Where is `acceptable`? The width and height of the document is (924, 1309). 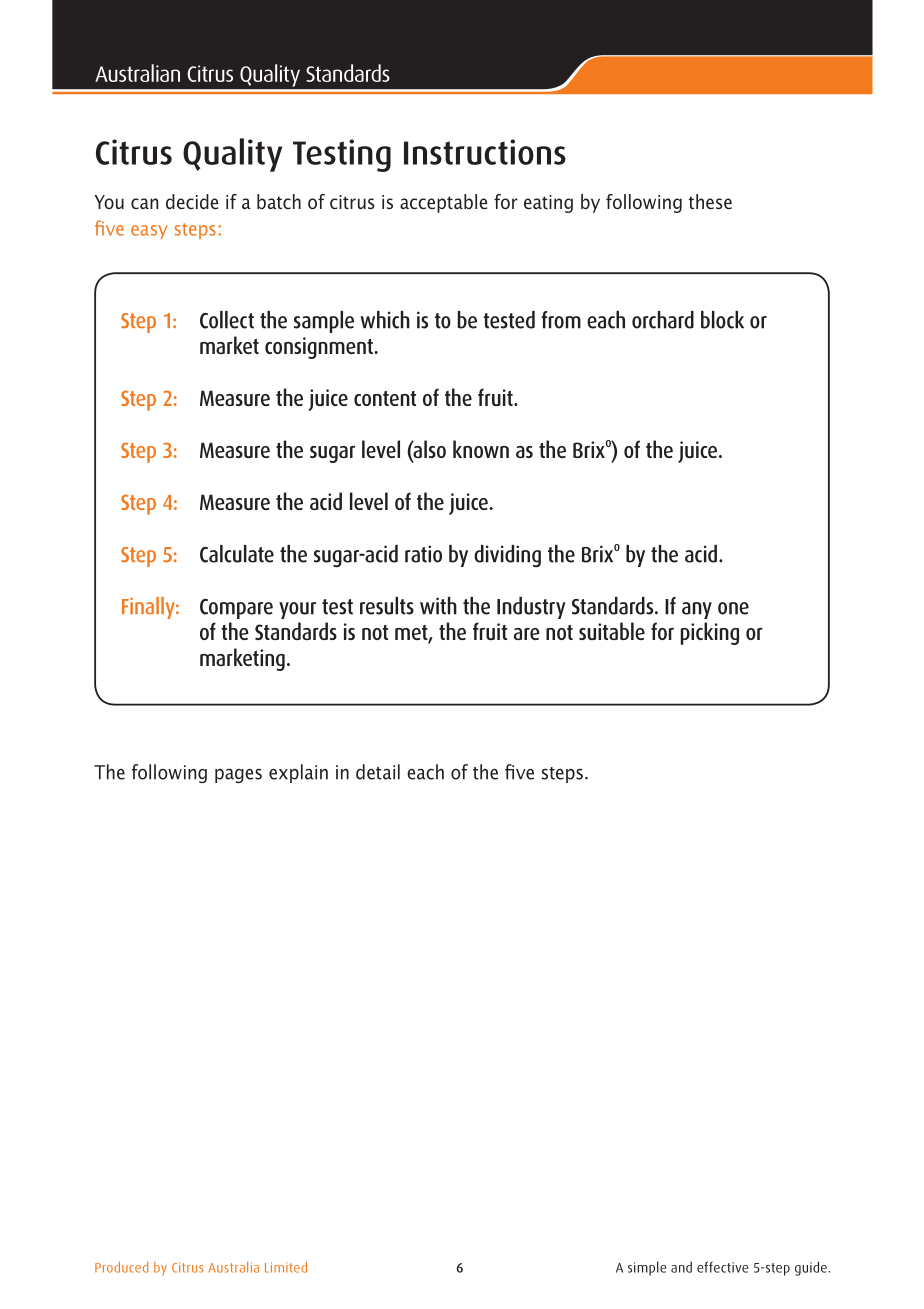 acceptable is located at coordinates (443, 203).
